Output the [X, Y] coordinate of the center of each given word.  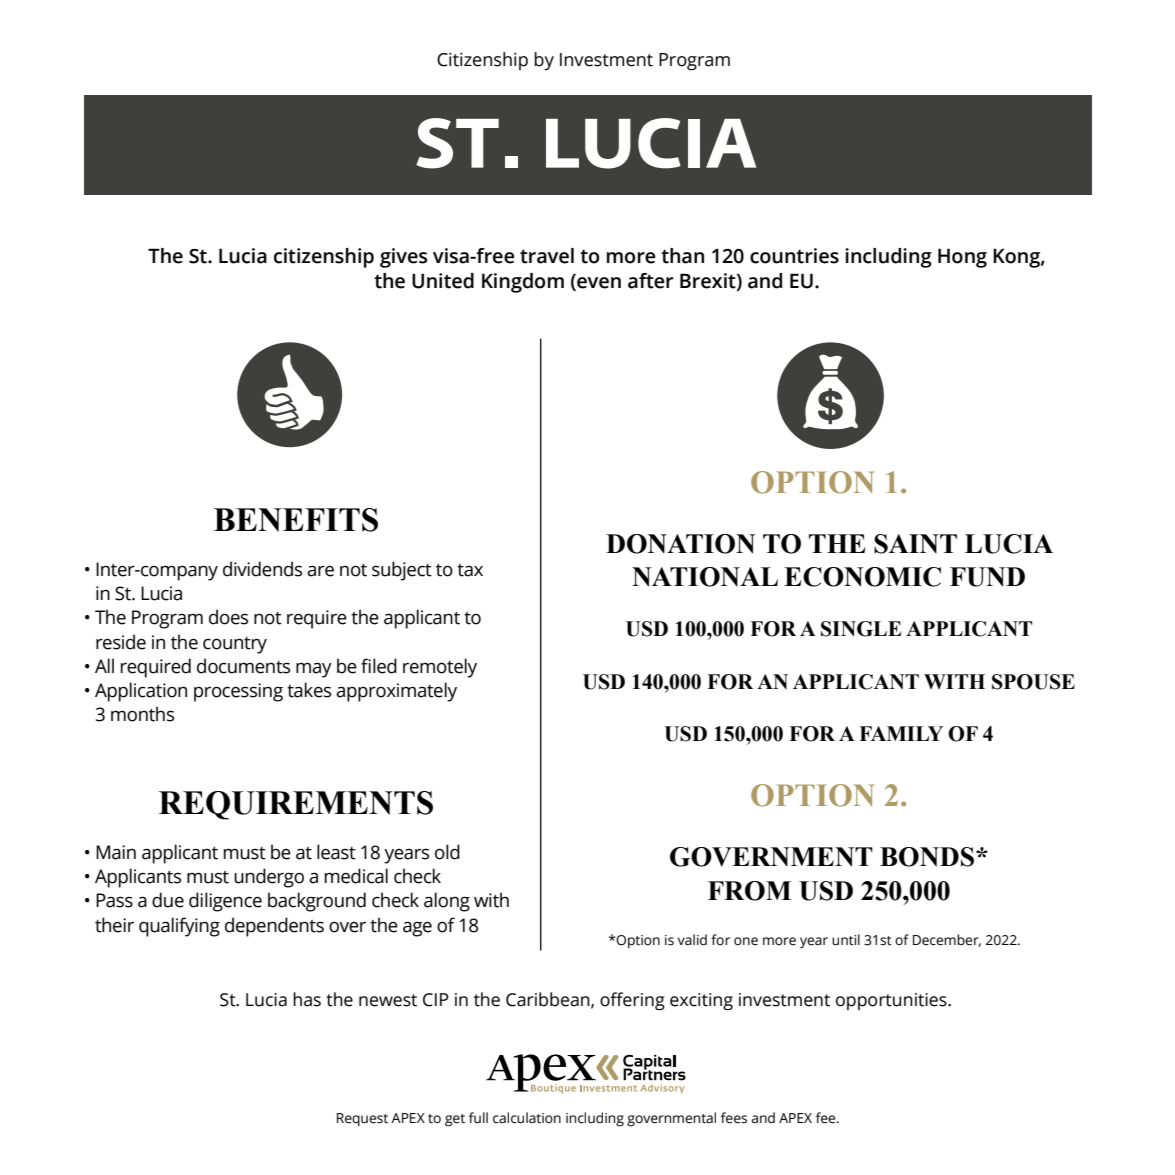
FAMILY [901, 733]
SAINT [915, 544]
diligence [225, 902]
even [598, 284]
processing [238, 692]
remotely [440, 668]
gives [404, 258]
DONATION [680, 544]
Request [362, 1120]
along [447, 902]
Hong [962, 258]
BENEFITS [296, 520]
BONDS [927, 857]
